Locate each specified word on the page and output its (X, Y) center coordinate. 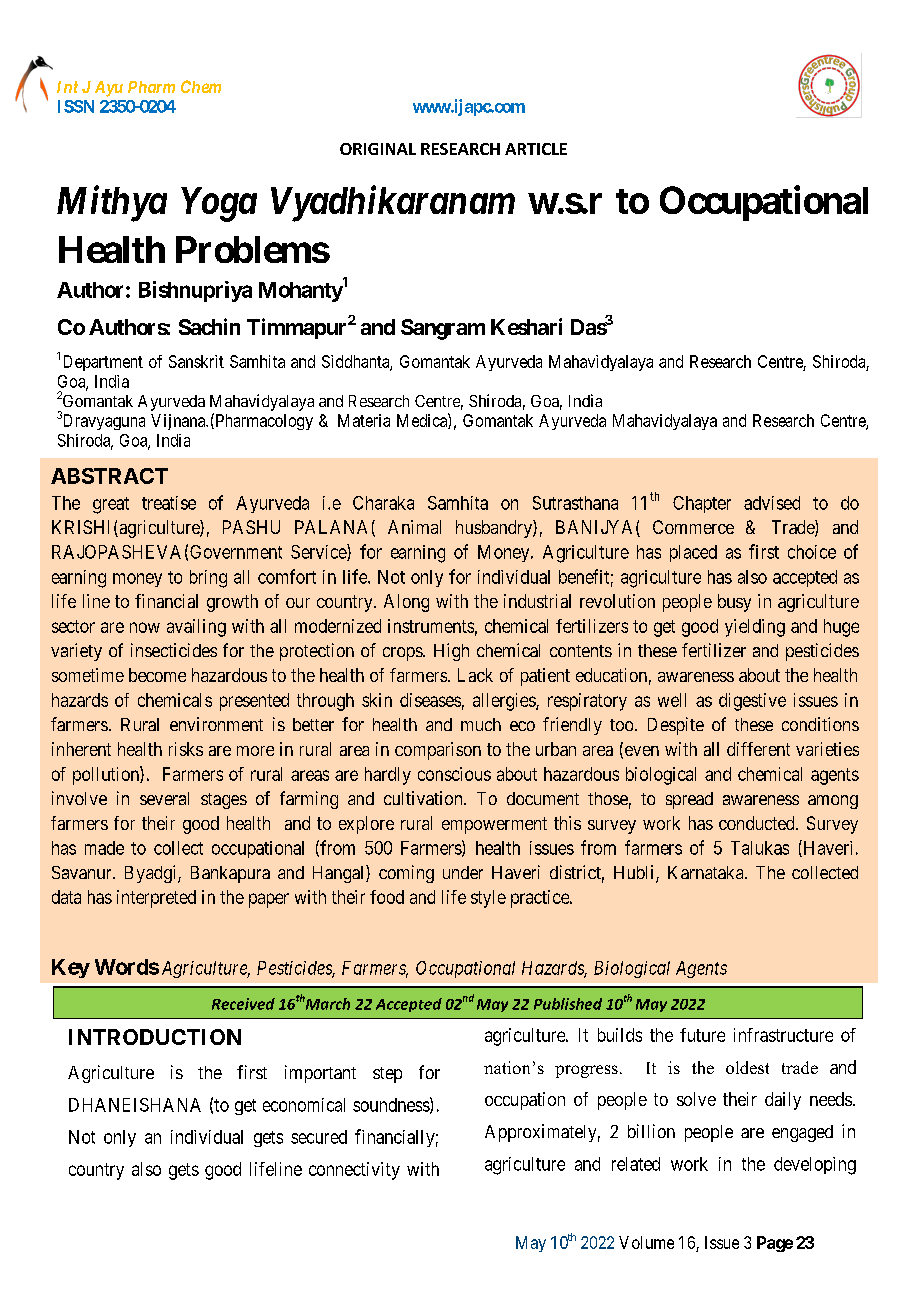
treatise (169, 503)
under (463, 872)
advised (772, 503)
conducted (758, 823)
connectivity (354, 1171)
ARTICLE (536, 149)
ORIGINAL (378, 149)
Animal (414, 527)
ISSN (76, 106)
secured (319, 1137)
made (104, 848)
